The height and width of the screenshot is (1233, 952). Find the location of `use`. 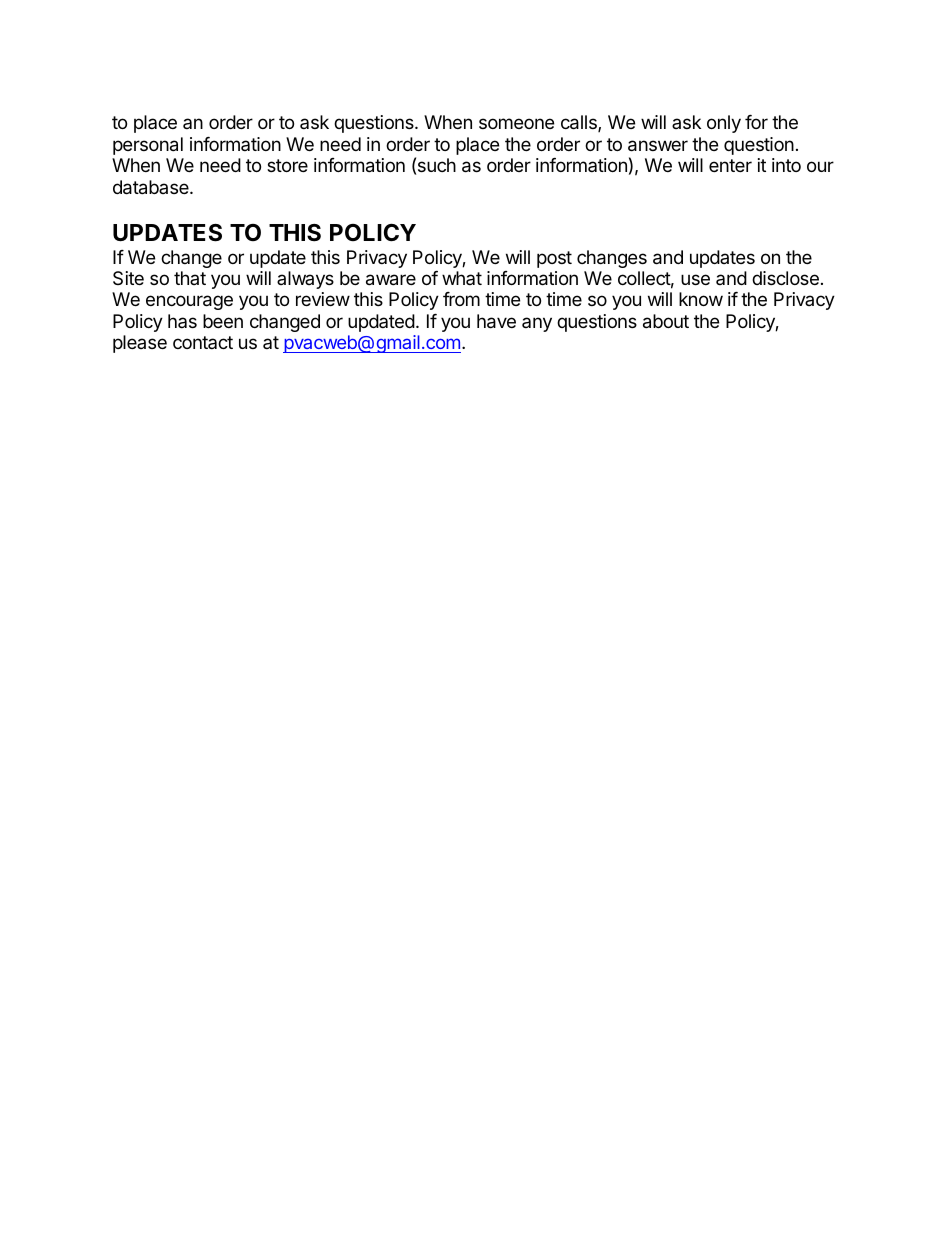

use is located at coordinates (695, 279).
